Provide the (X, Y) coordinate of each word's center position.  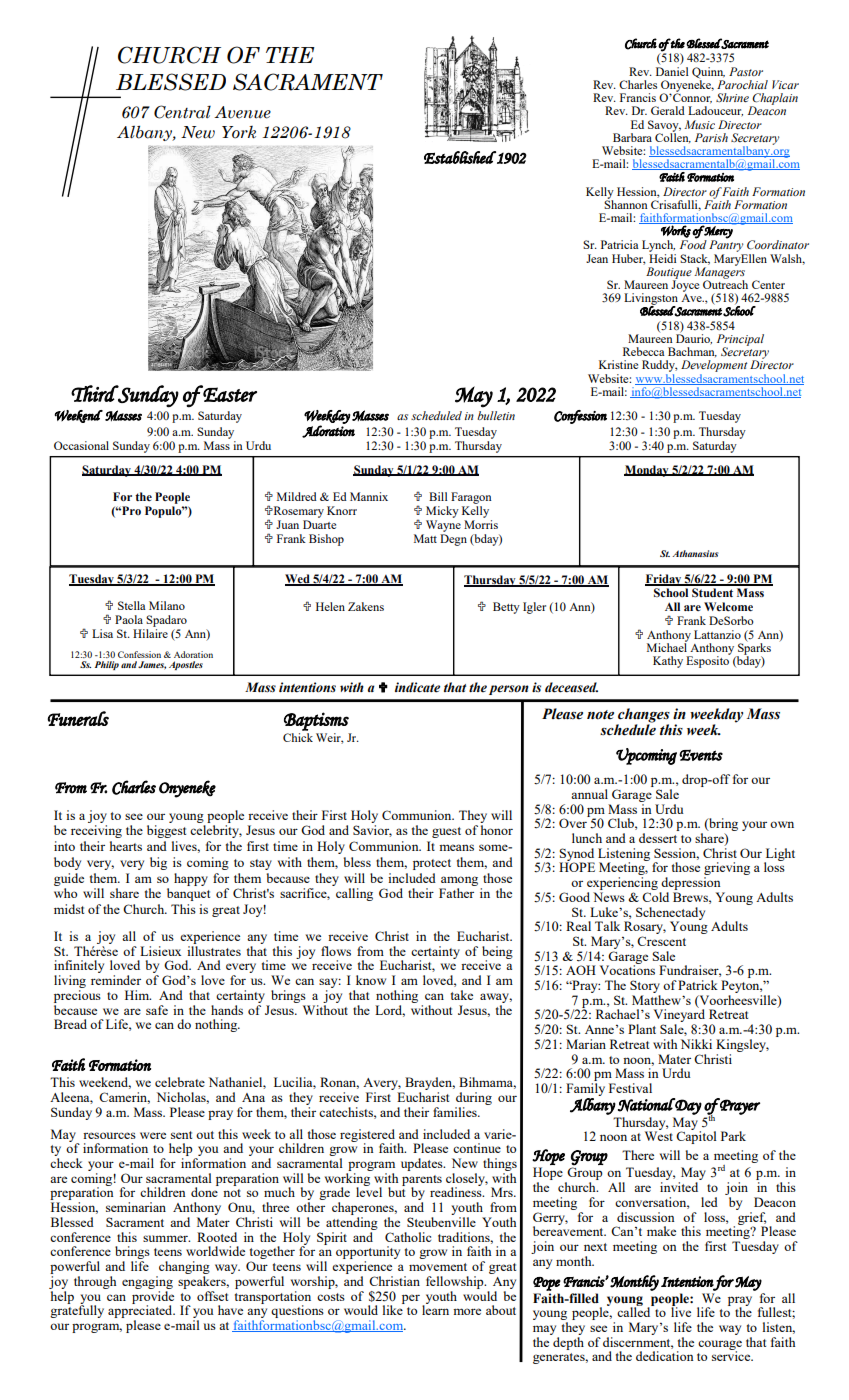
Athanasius (695, 553)
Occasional (81, 445)
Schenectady (670, 914)
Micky (442, 512)
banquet (188, 894)
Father (456, 893)
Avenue (242, 112)
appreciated (141, 1312)
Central (182, 112)
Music (699, 124)
